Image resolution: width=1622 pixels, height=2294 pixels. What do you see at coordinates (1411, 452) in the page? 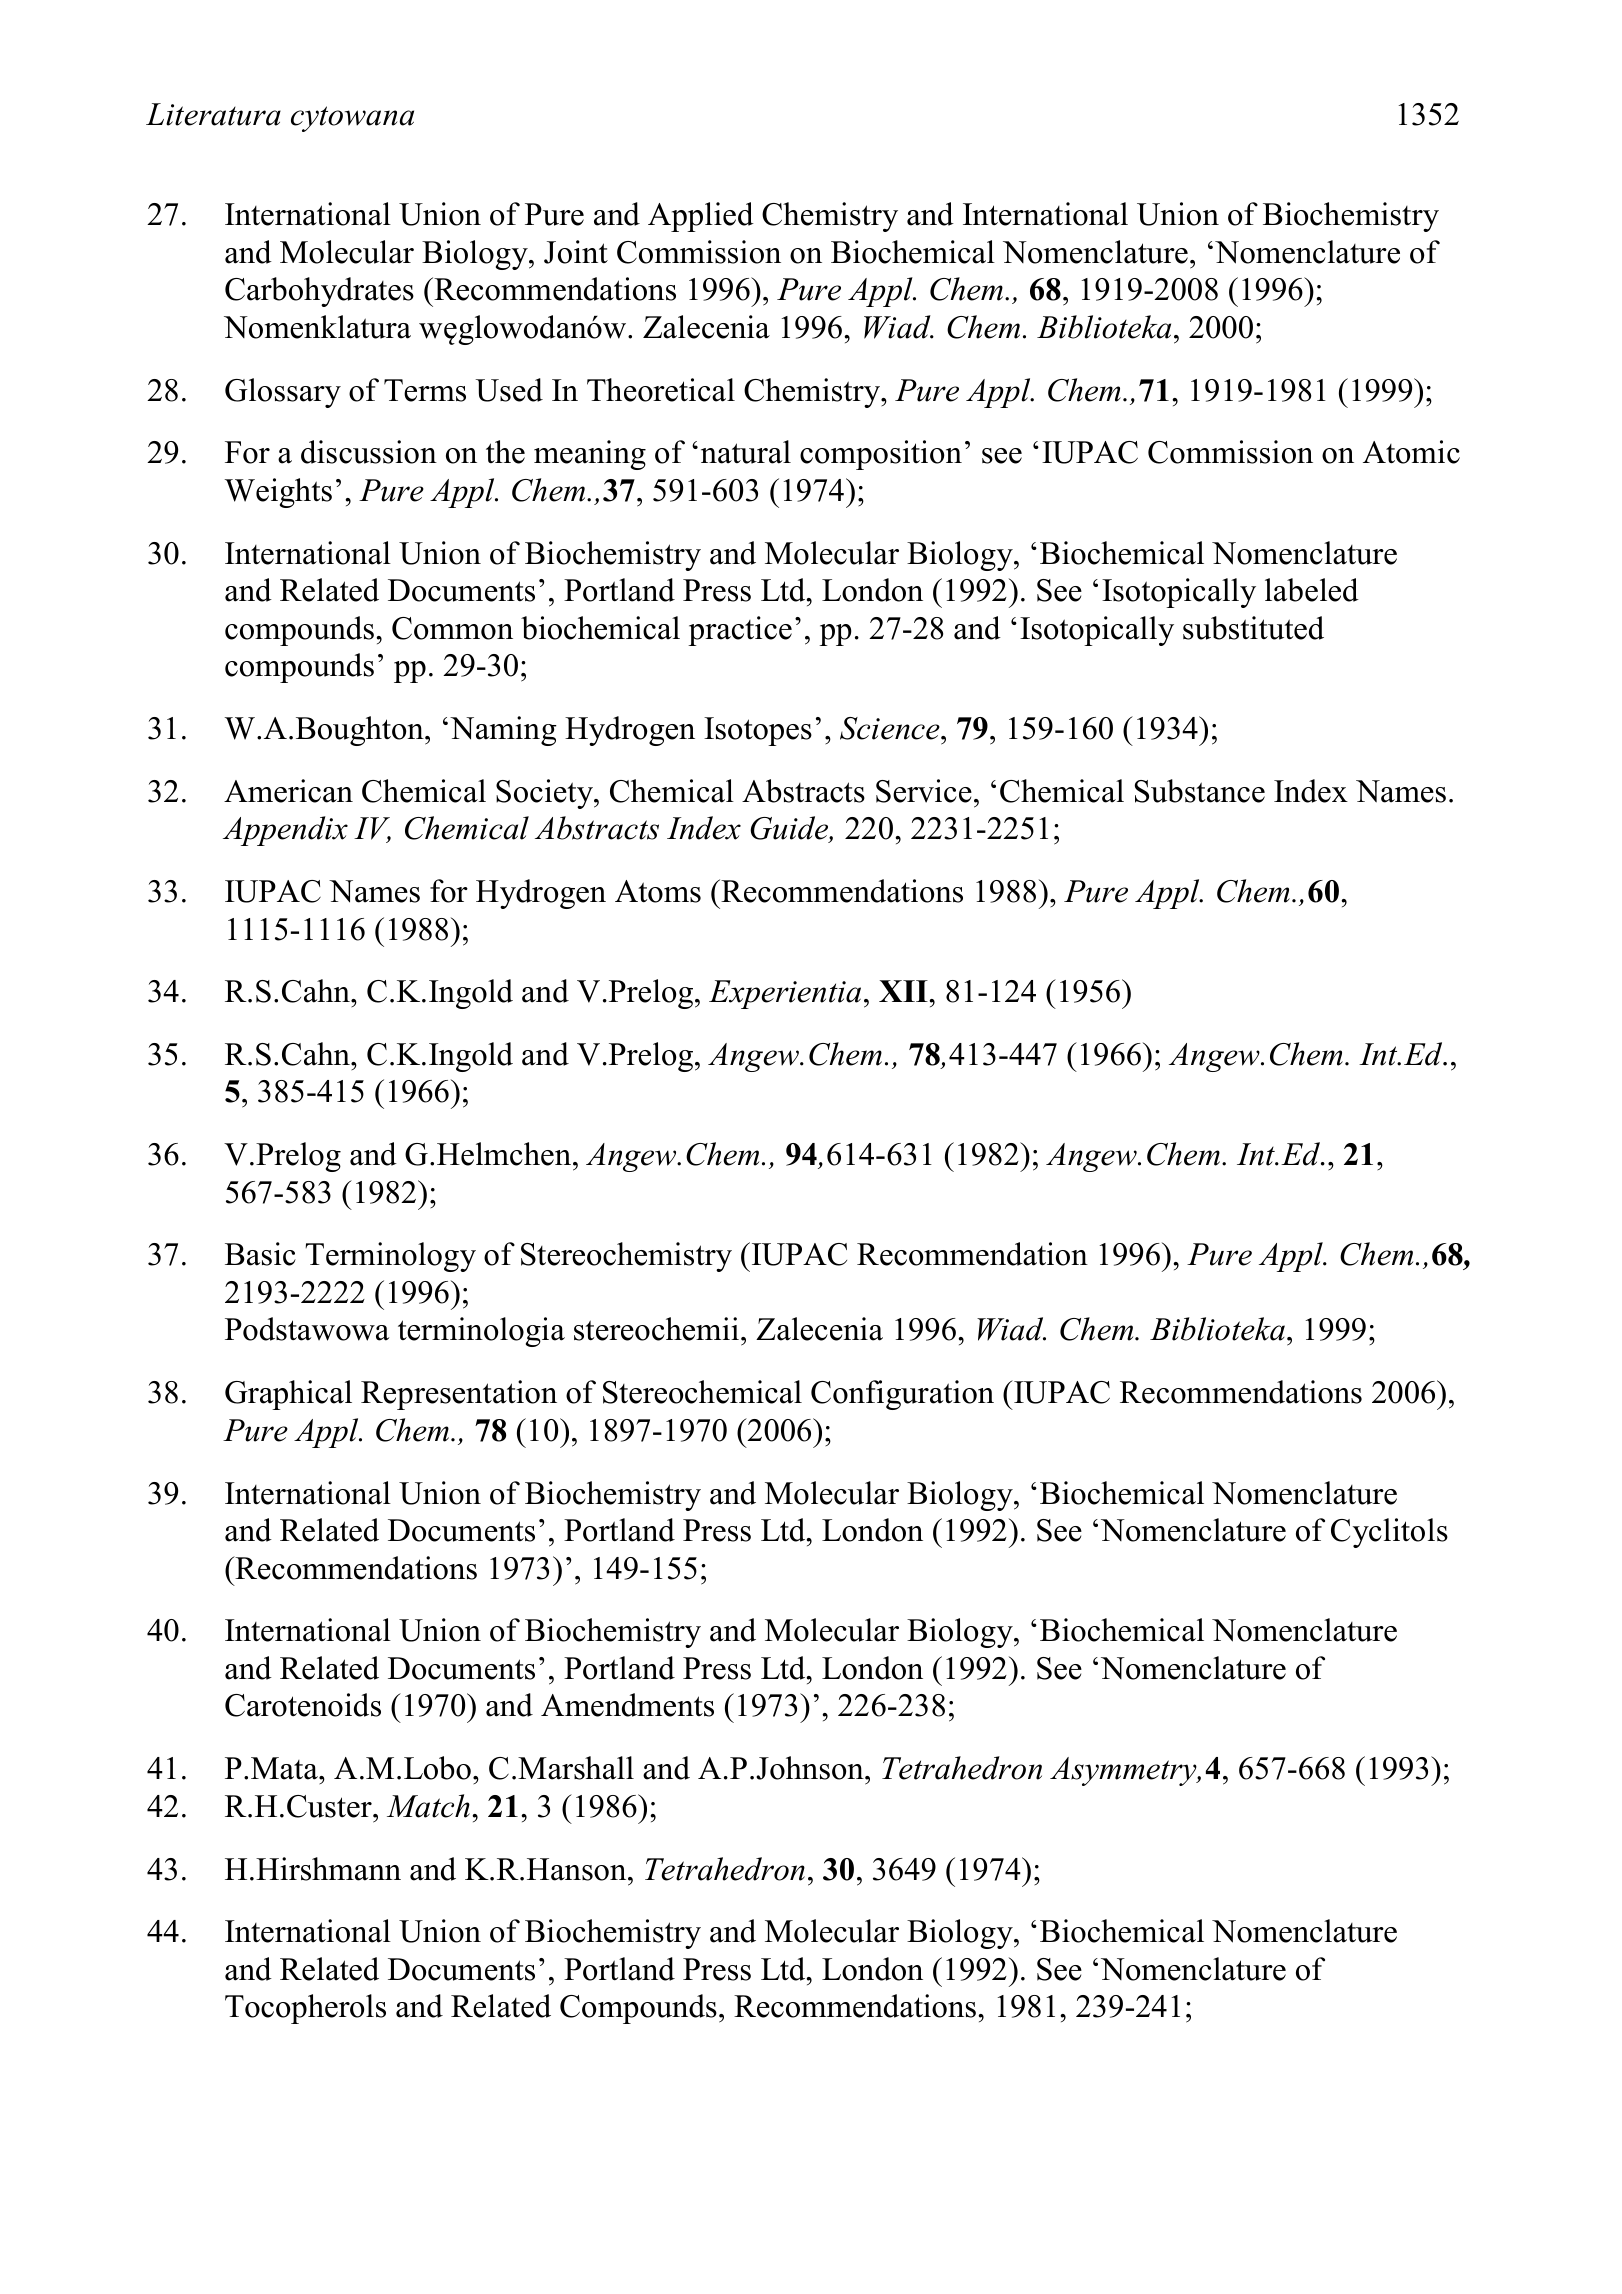
I see `Atomic` at bounding box center [1411, 452].
